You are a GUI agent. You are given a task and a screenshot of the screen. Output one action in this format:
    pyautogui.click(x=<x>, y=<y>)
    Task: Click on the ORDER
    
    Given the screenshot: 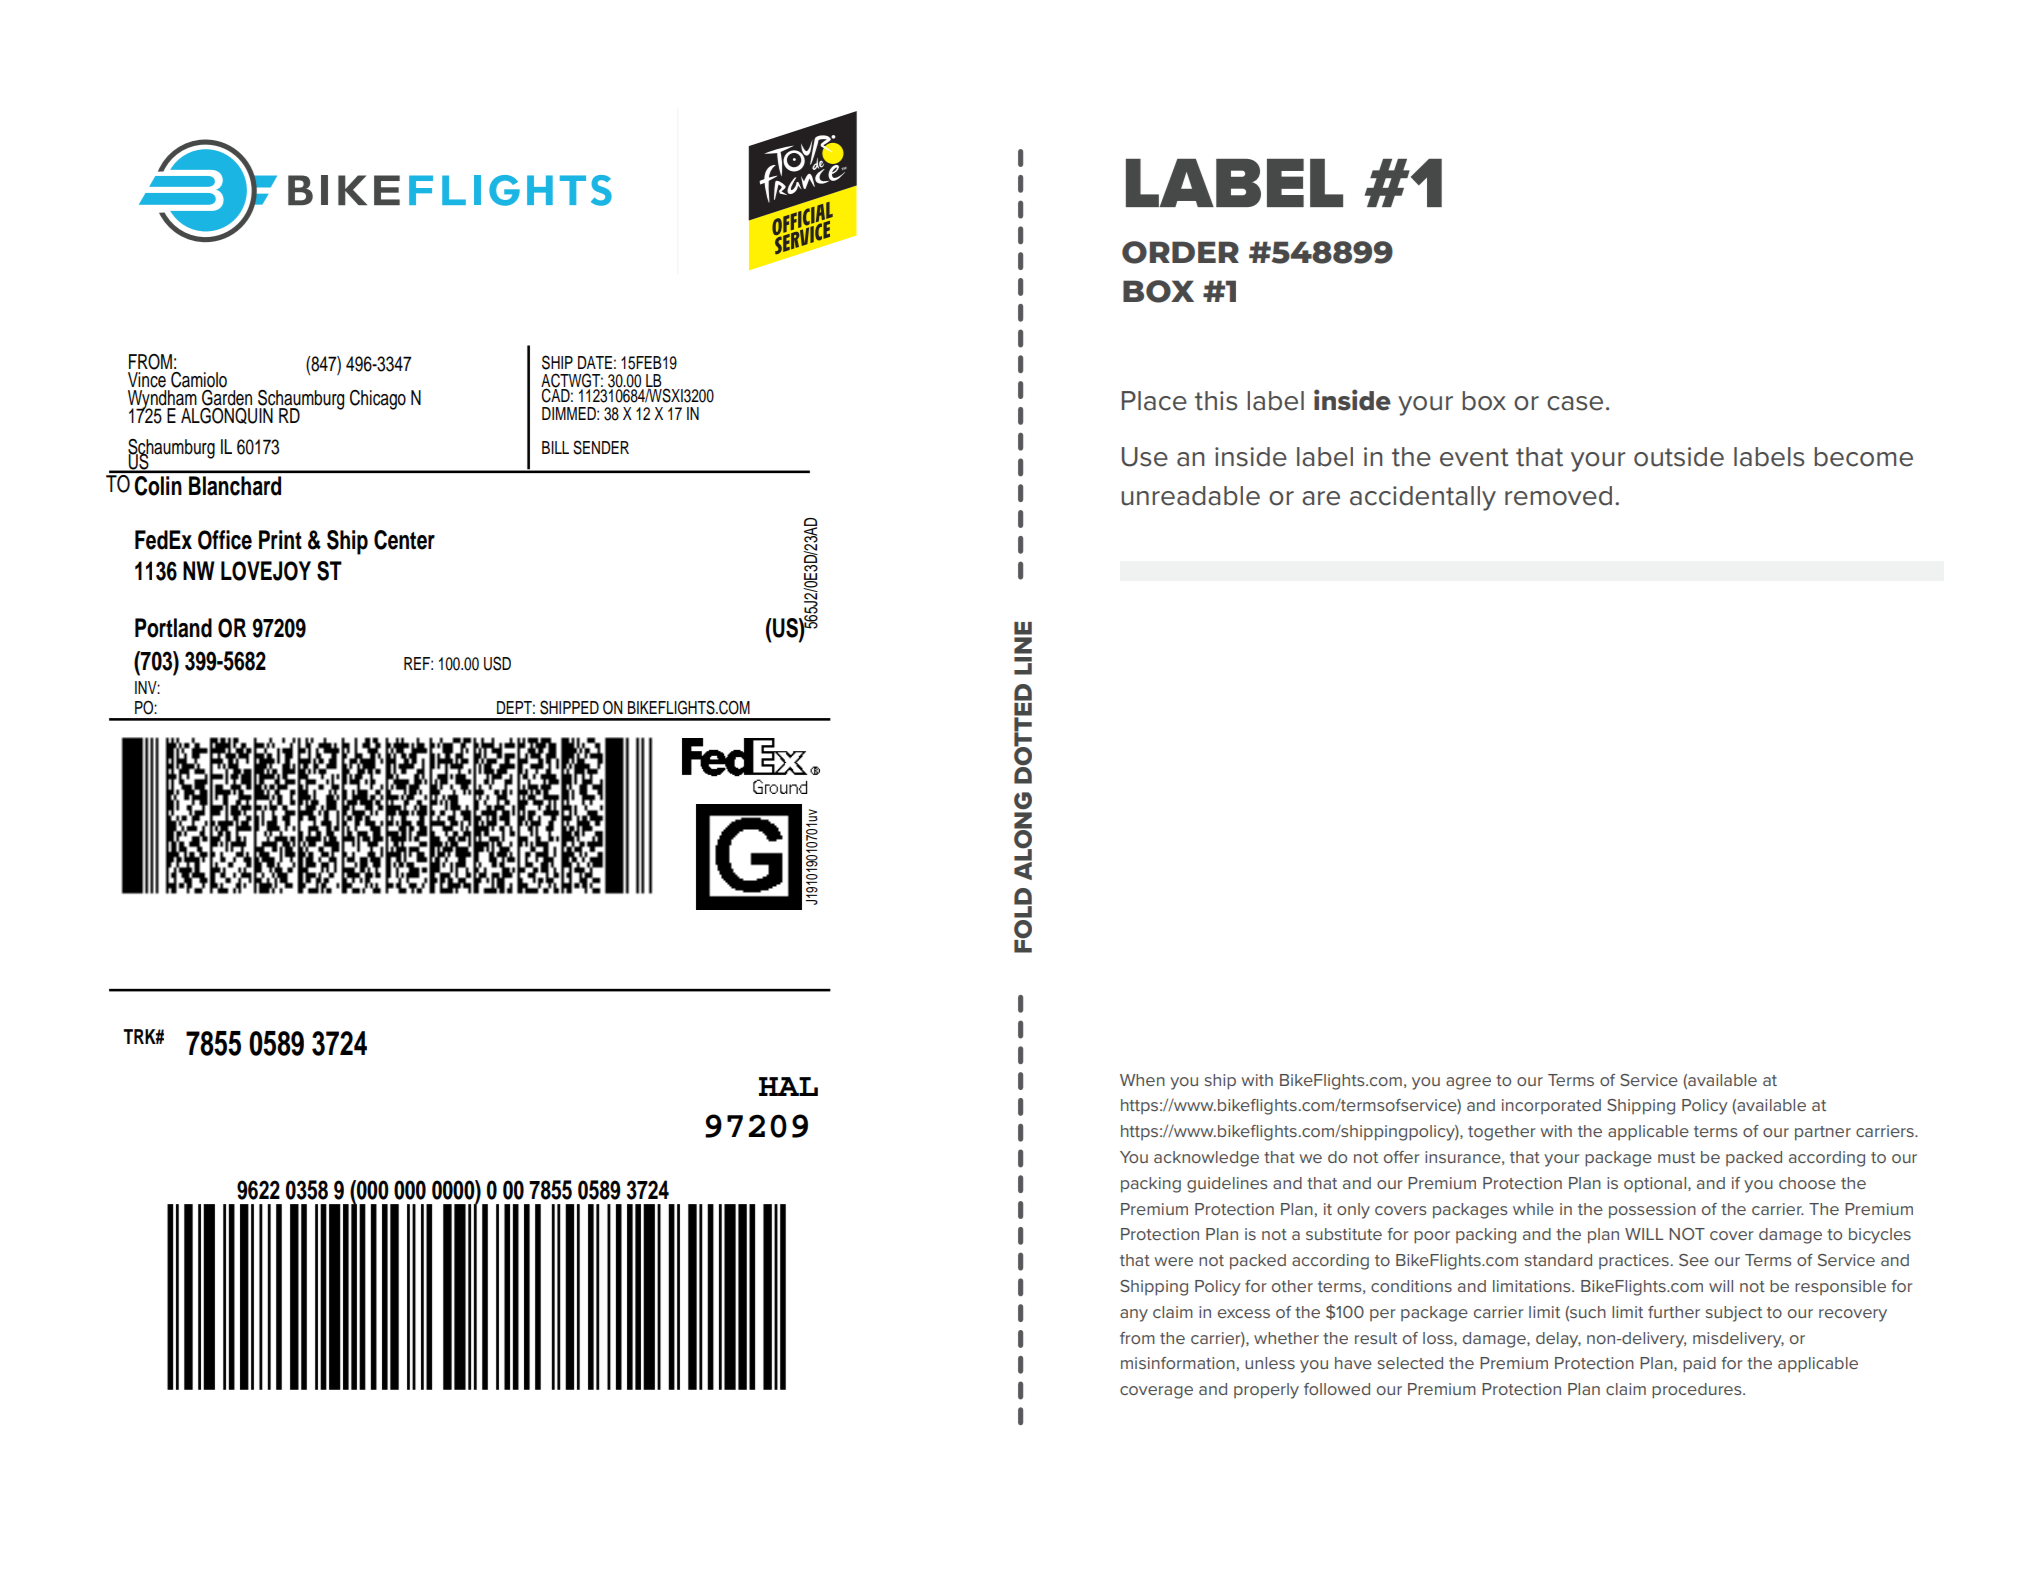 What is the action you would take?
    pyautogui.click(x=1180, y=252)
